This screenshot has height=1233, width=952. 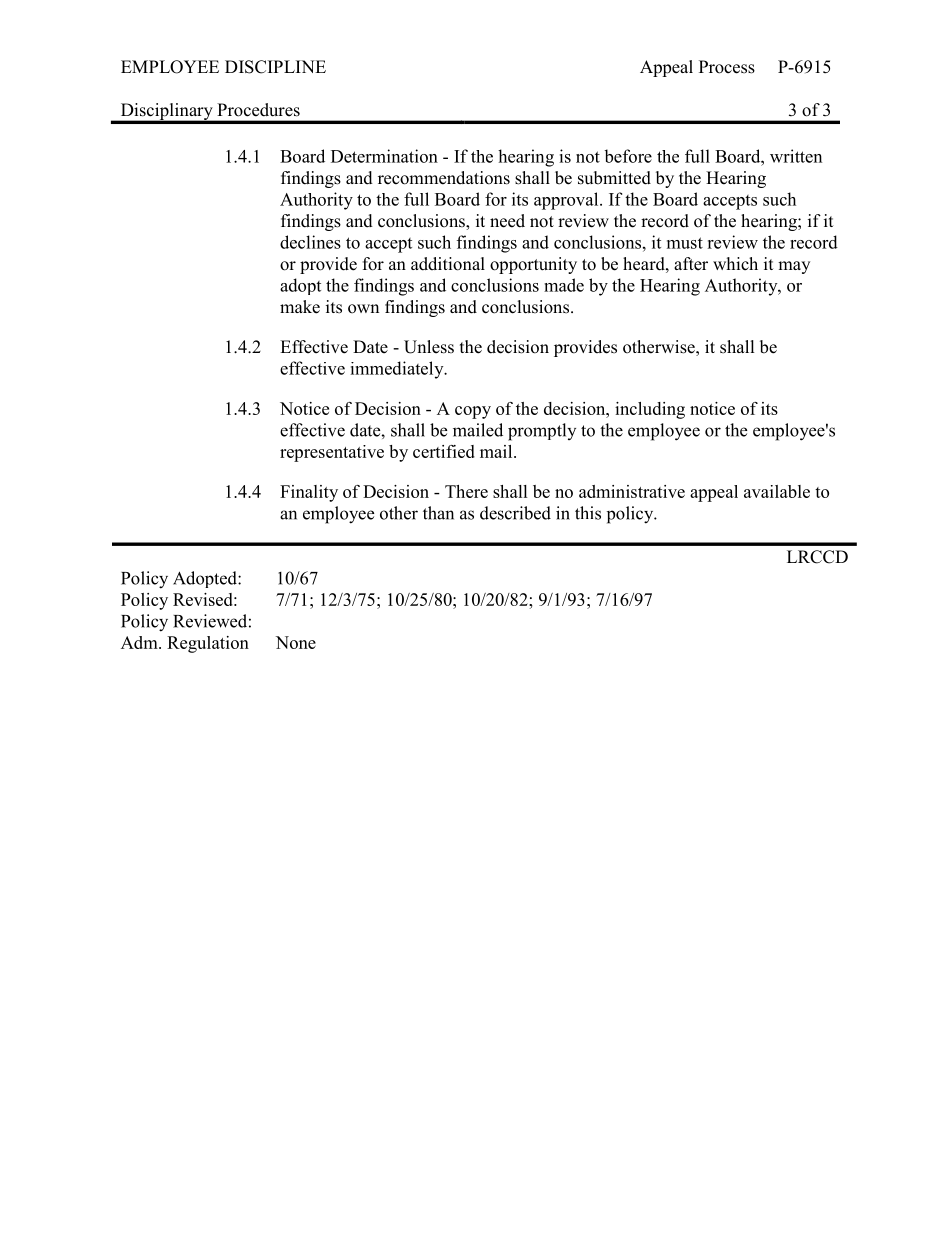 What do you see at coordinates (650, 410) in the screenshot?
I see `including` at bounding box center [650, 410].
